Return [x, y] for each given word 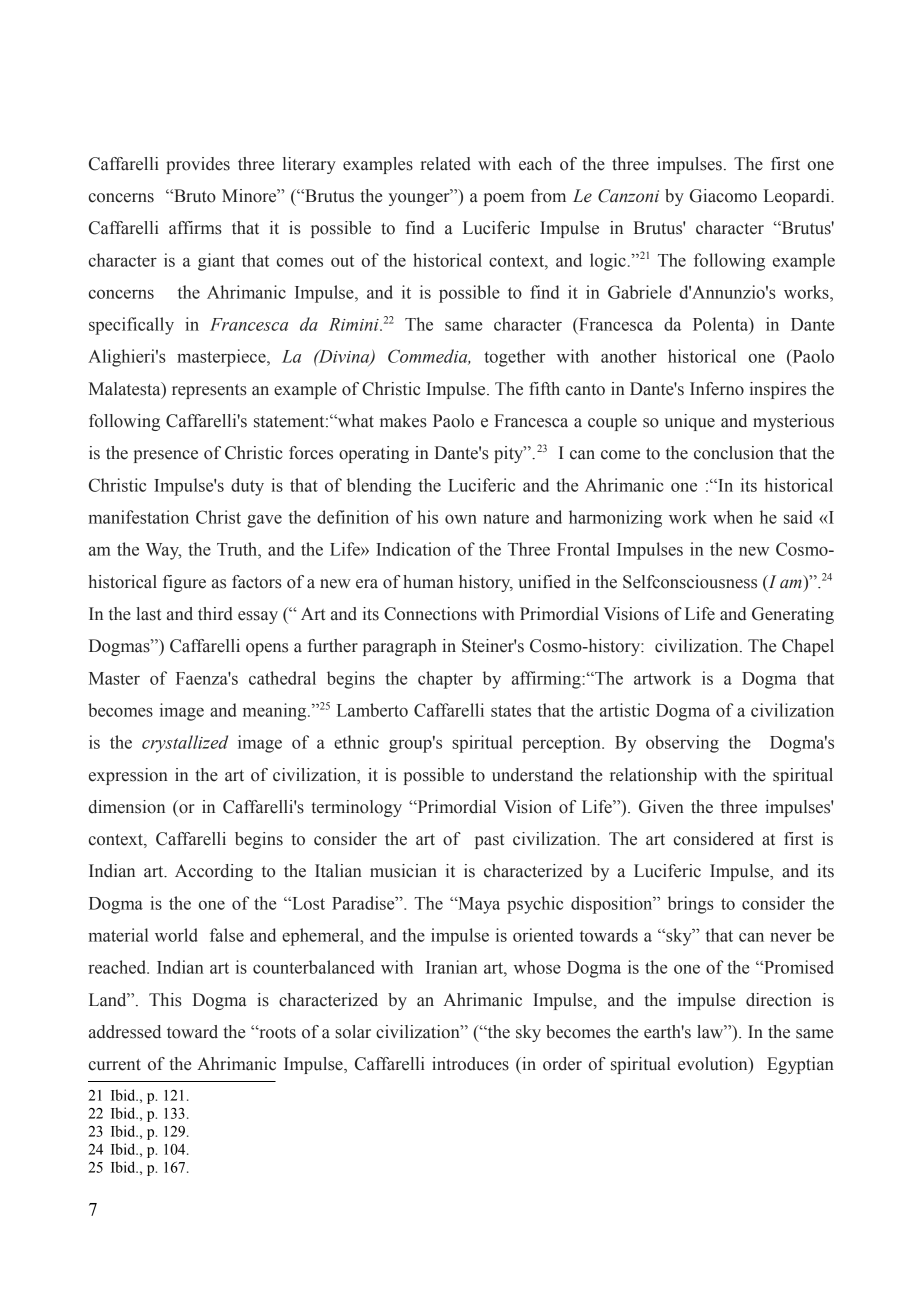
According [214, 872]
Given [661, 807]
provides [198, 165]
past [489, 841]
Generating [793, 615]
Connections [430, 614]
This [165, 1000]
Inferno [717, 389]
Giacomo [723, 196]
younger [420, 199]
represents [209, 391]
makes [403, 421]
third [215, 614]
